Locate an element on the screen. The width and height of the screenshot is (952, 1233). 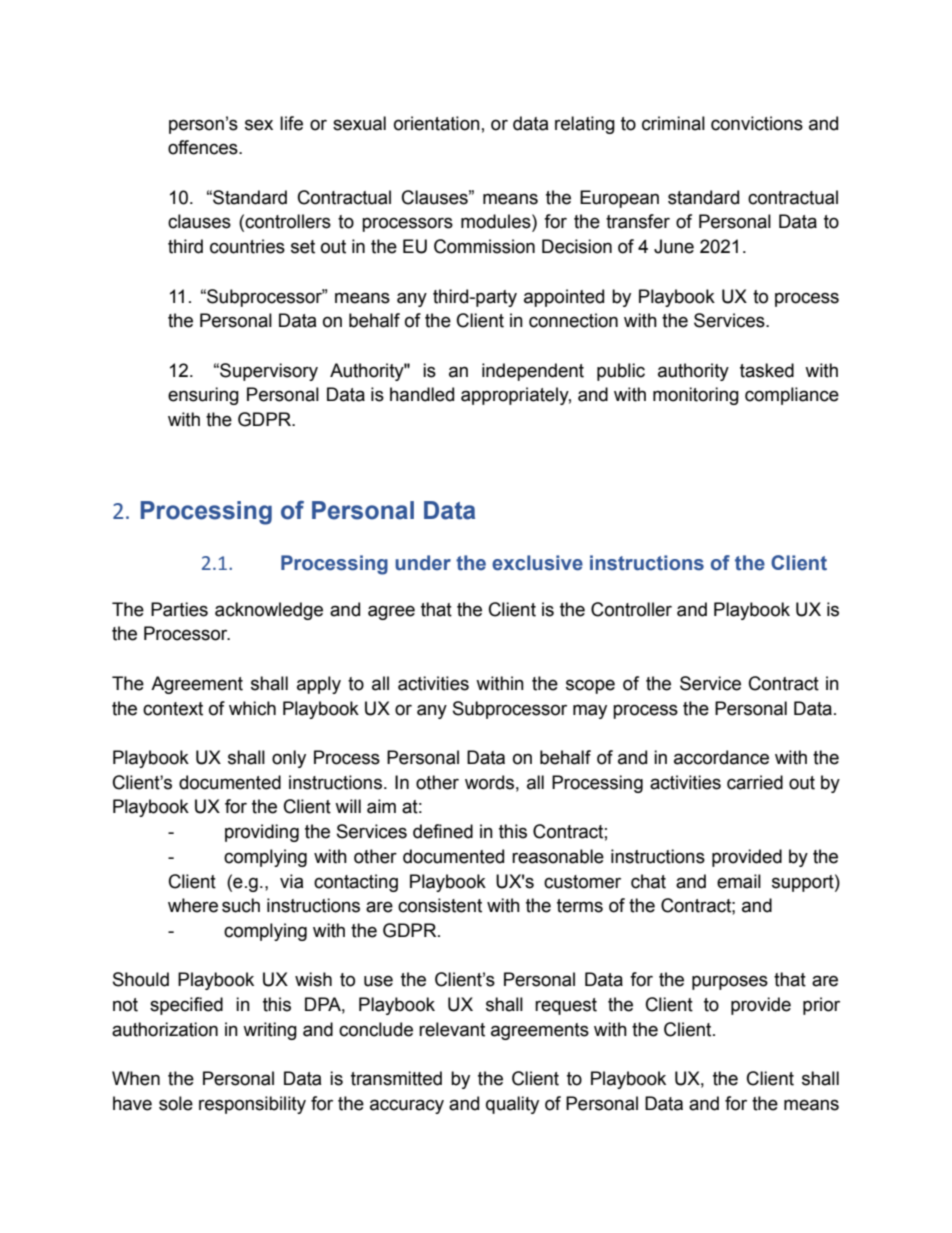
defined is located at coordinates (443, 831).
